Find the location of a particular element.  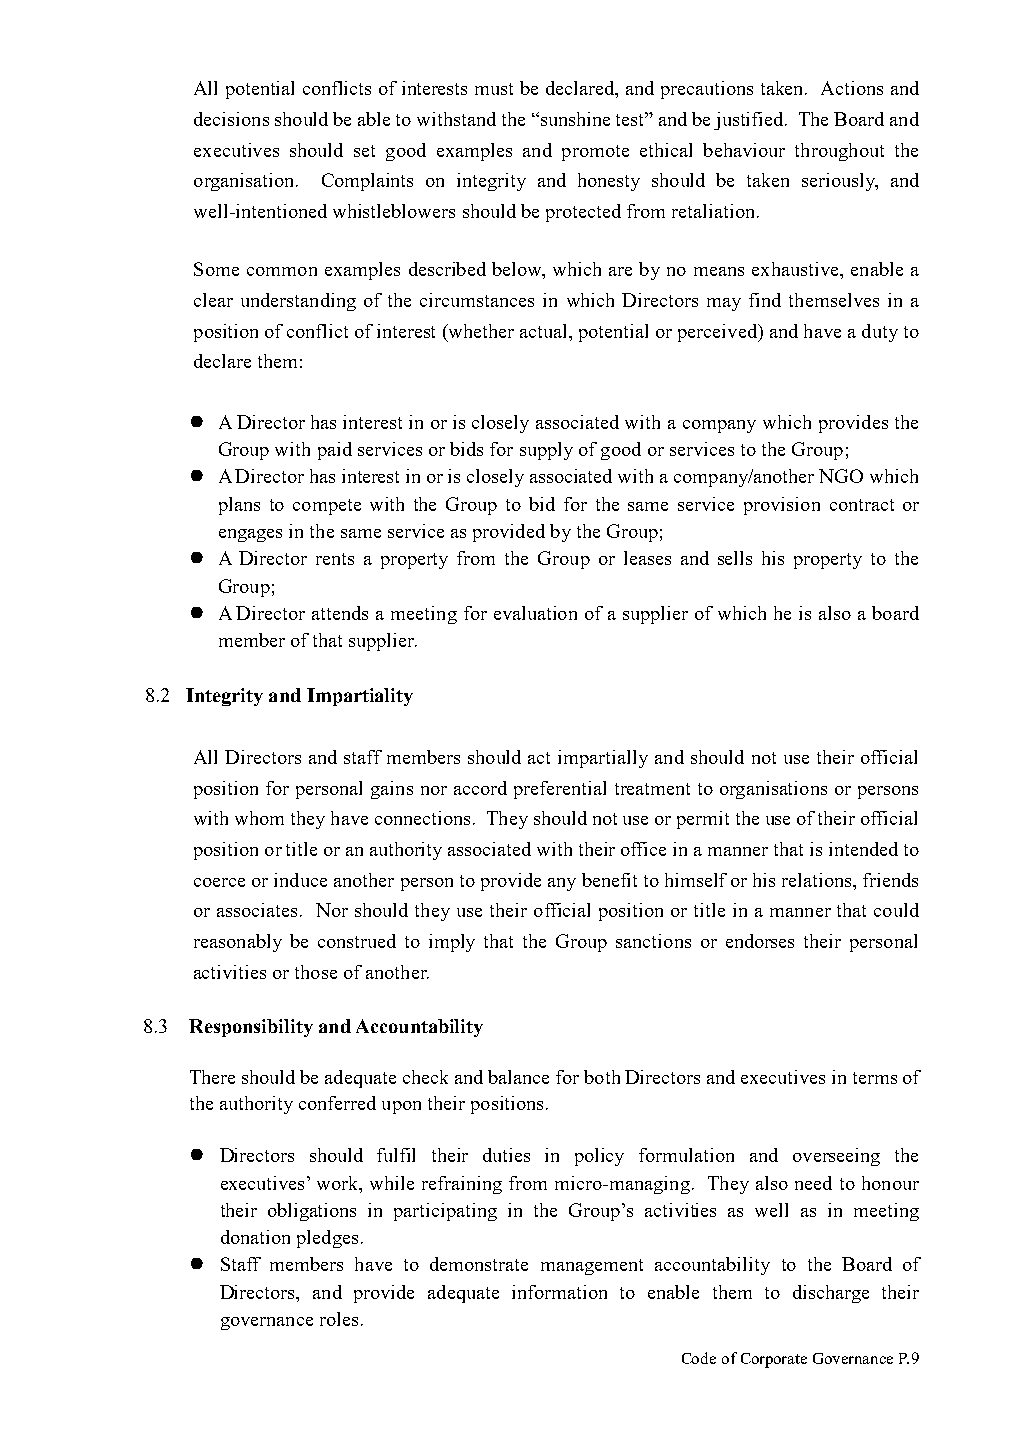

throughout is located at coordinates (839, 152).
